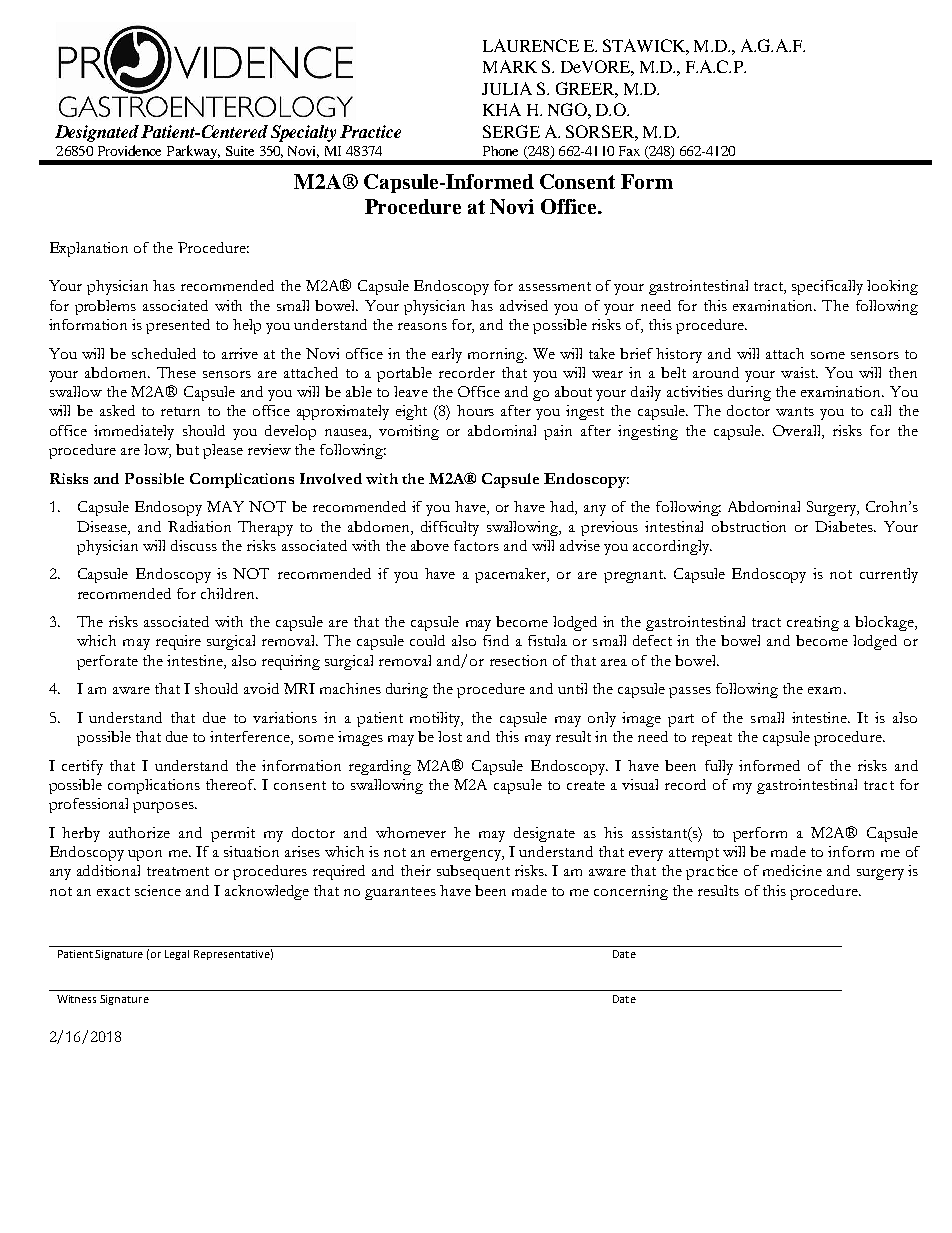  I want to click on resection, so click(518, 660).
